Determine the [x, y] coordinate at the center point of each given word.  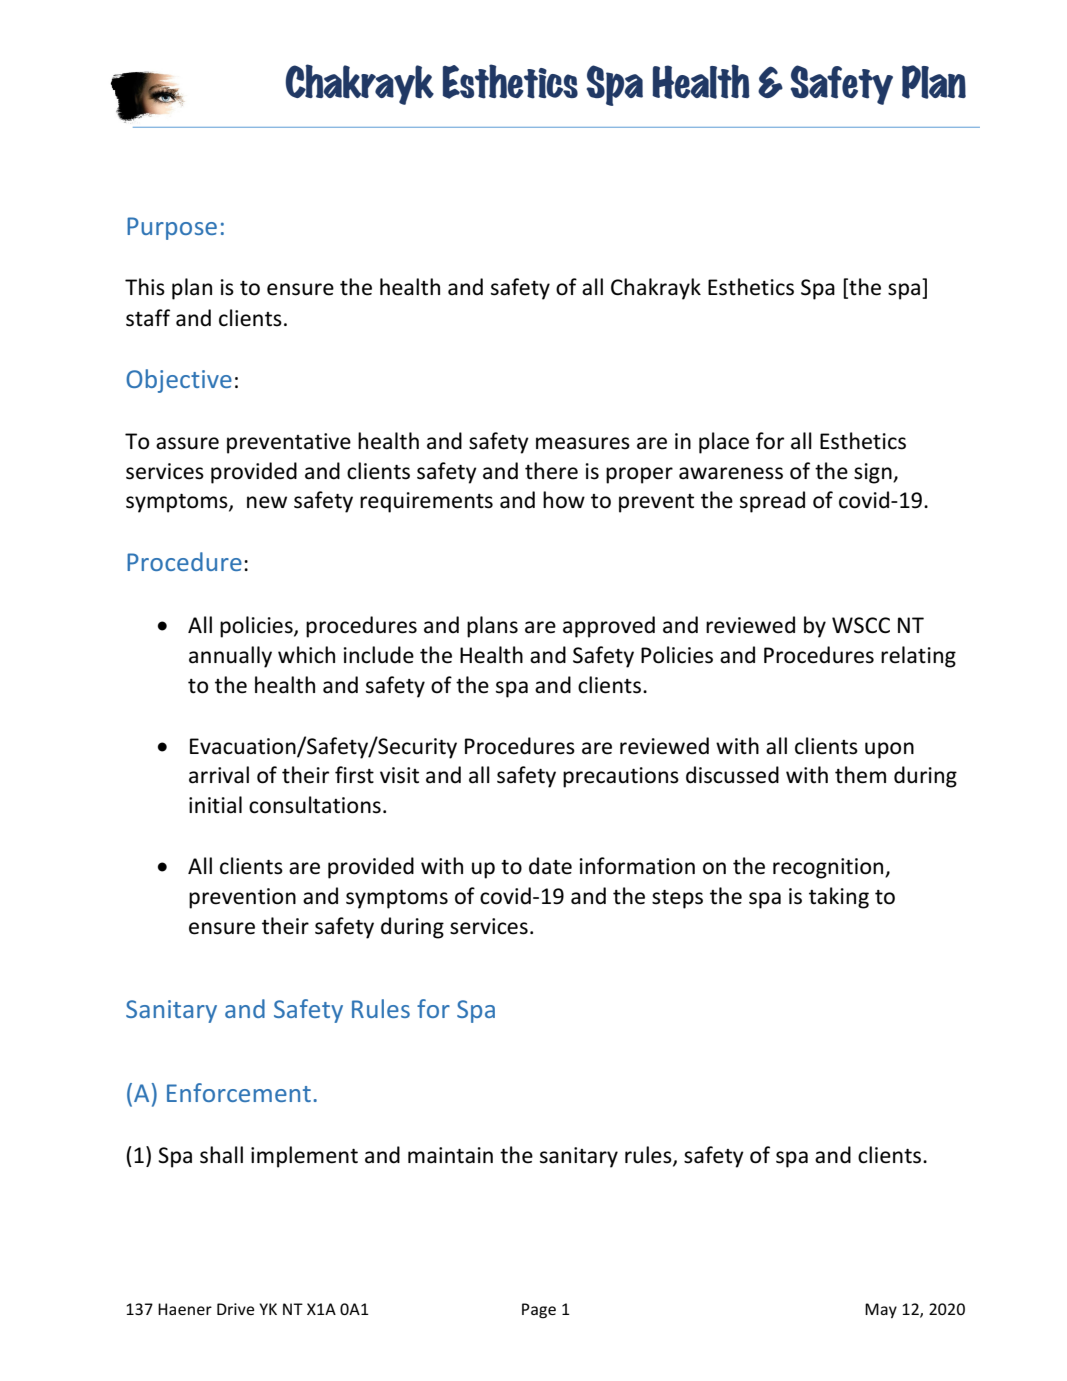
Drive [235, 1309]
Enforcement [239, 1092]
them [860, 775]
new [267, 502]
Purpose [172, 228]
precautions [621, 777]
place [724, 443]
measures [583, 443]
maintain [450, 1155]
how [564, 500]
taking [839, 898]
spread [772, 502]
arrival [219, 775]
